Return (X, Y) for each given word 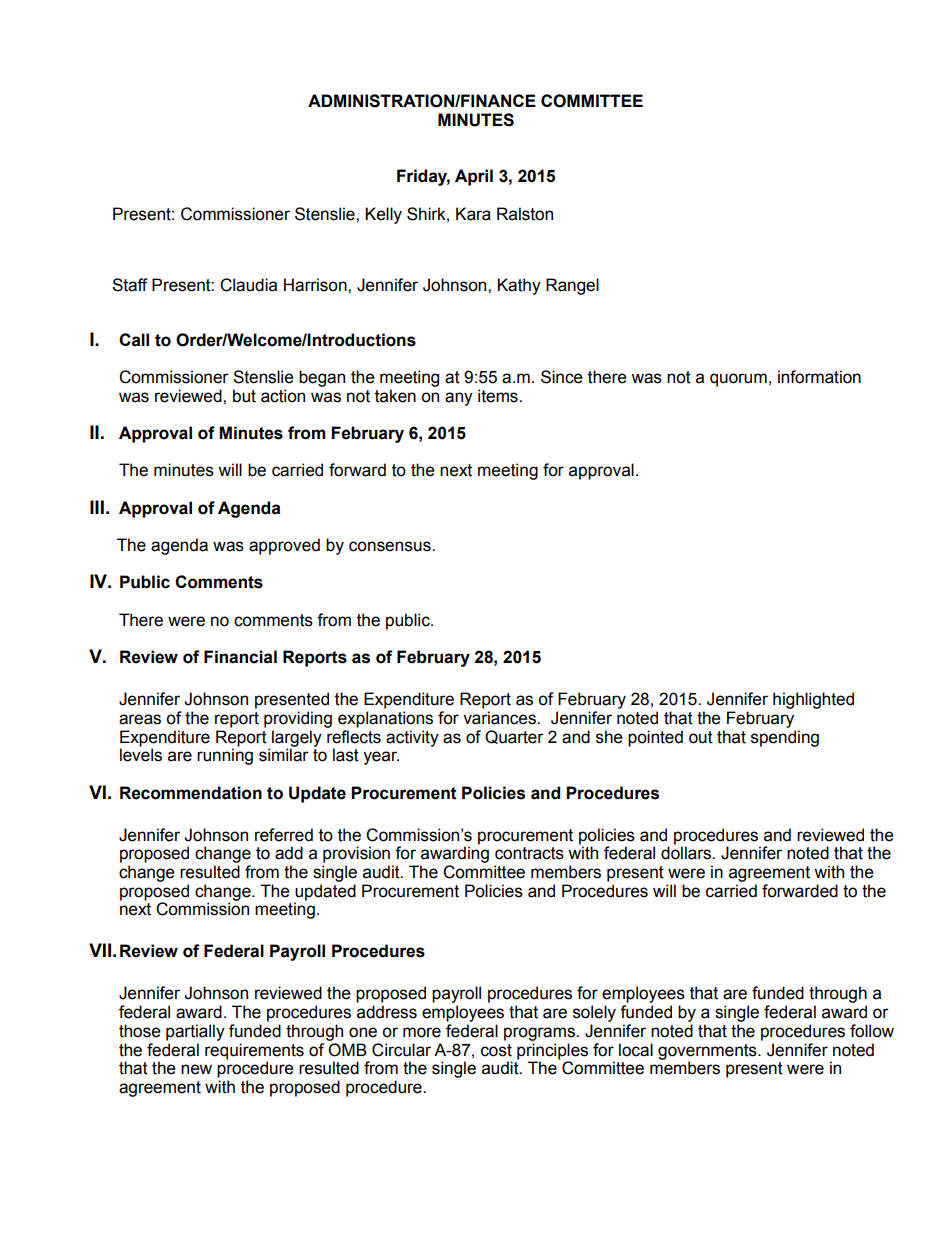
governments (708, 1053)
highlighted (813, 700)
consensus (391, 546)
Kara (473, 214)
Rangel (572, 286)
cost (496, 1050)
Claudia (248, 285)
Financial (240, 657)
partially (195, 1032)
